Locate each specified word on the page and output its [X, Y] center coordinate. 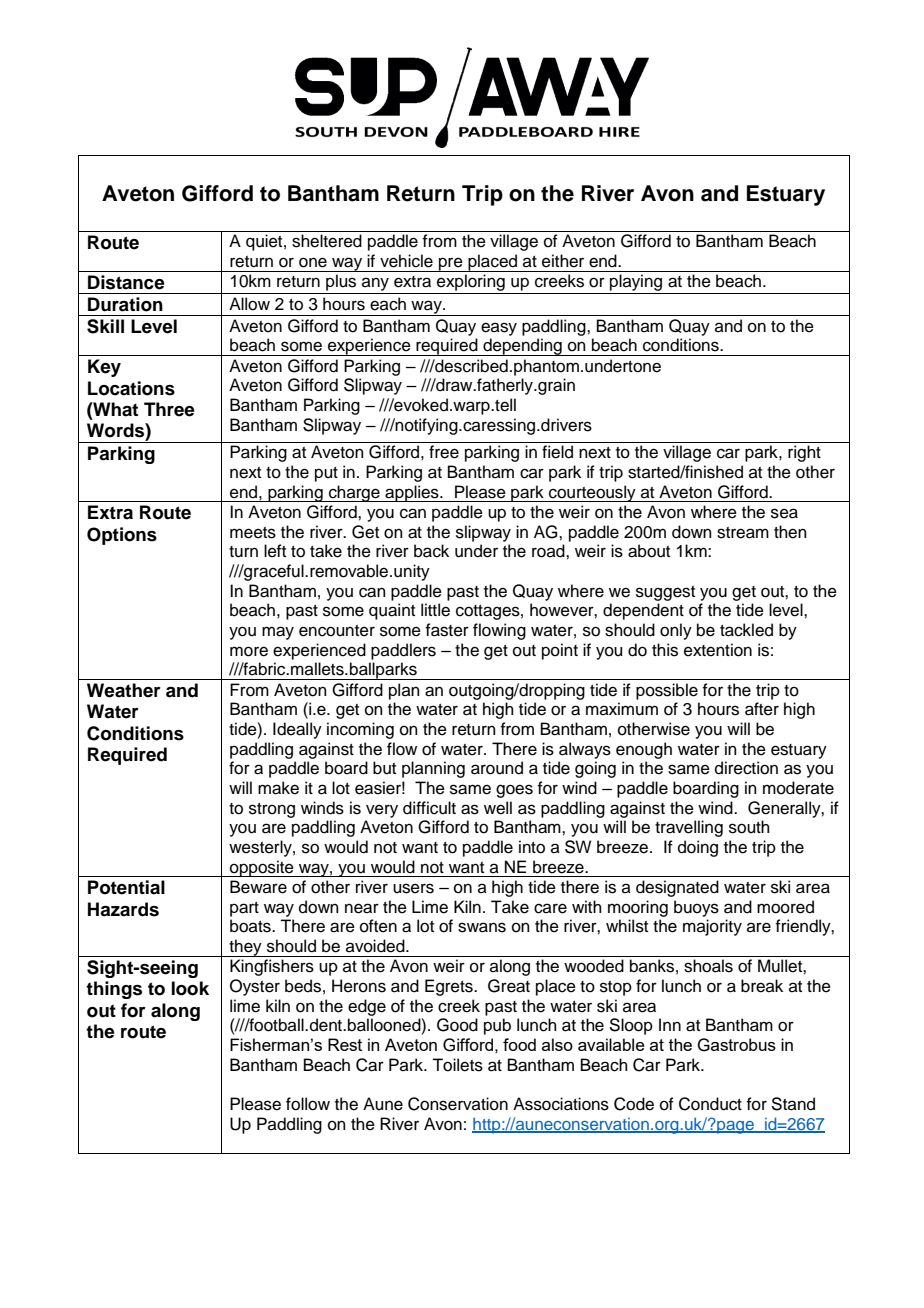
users [413, 888]
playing [636, 284]
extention [718, 650]
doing [698, 848]
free [444, 452]
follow [308, 1104]
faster [447, 630]
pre [451, 264]
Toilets [457, 1065]
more [249, 651]
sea [784, 513]
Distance [126, 282]
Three [169, 409]
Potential [126, 887]
